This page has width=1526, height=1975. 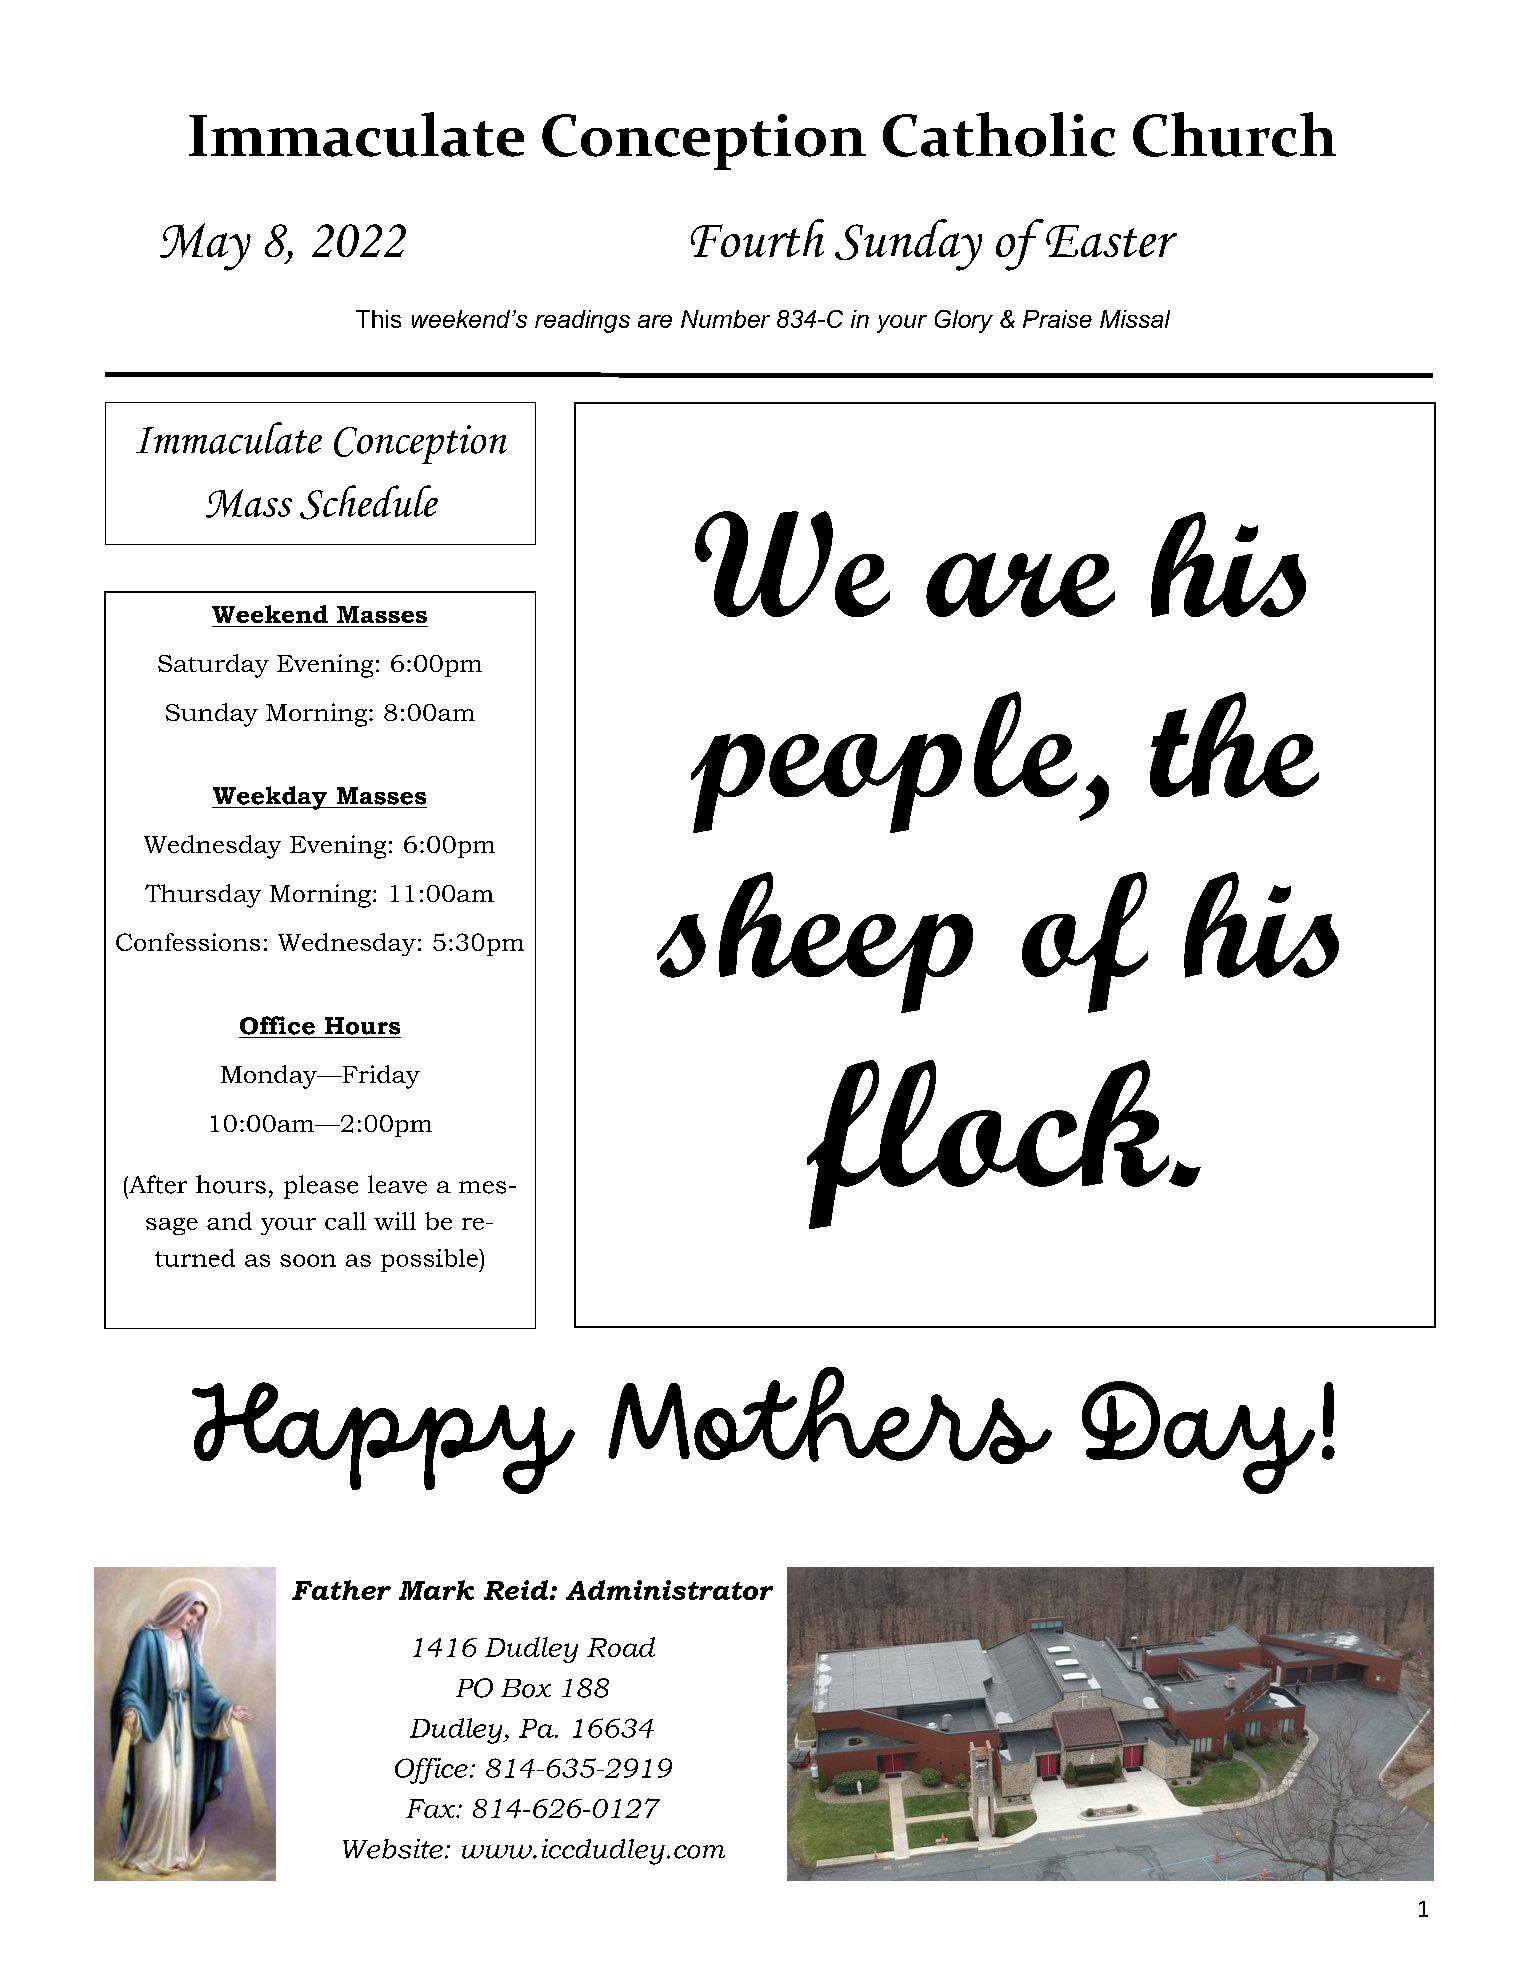 What do you see at coordinates (188, 942) in the page?
I see `Confessions` at bounding box center [188, 942].
